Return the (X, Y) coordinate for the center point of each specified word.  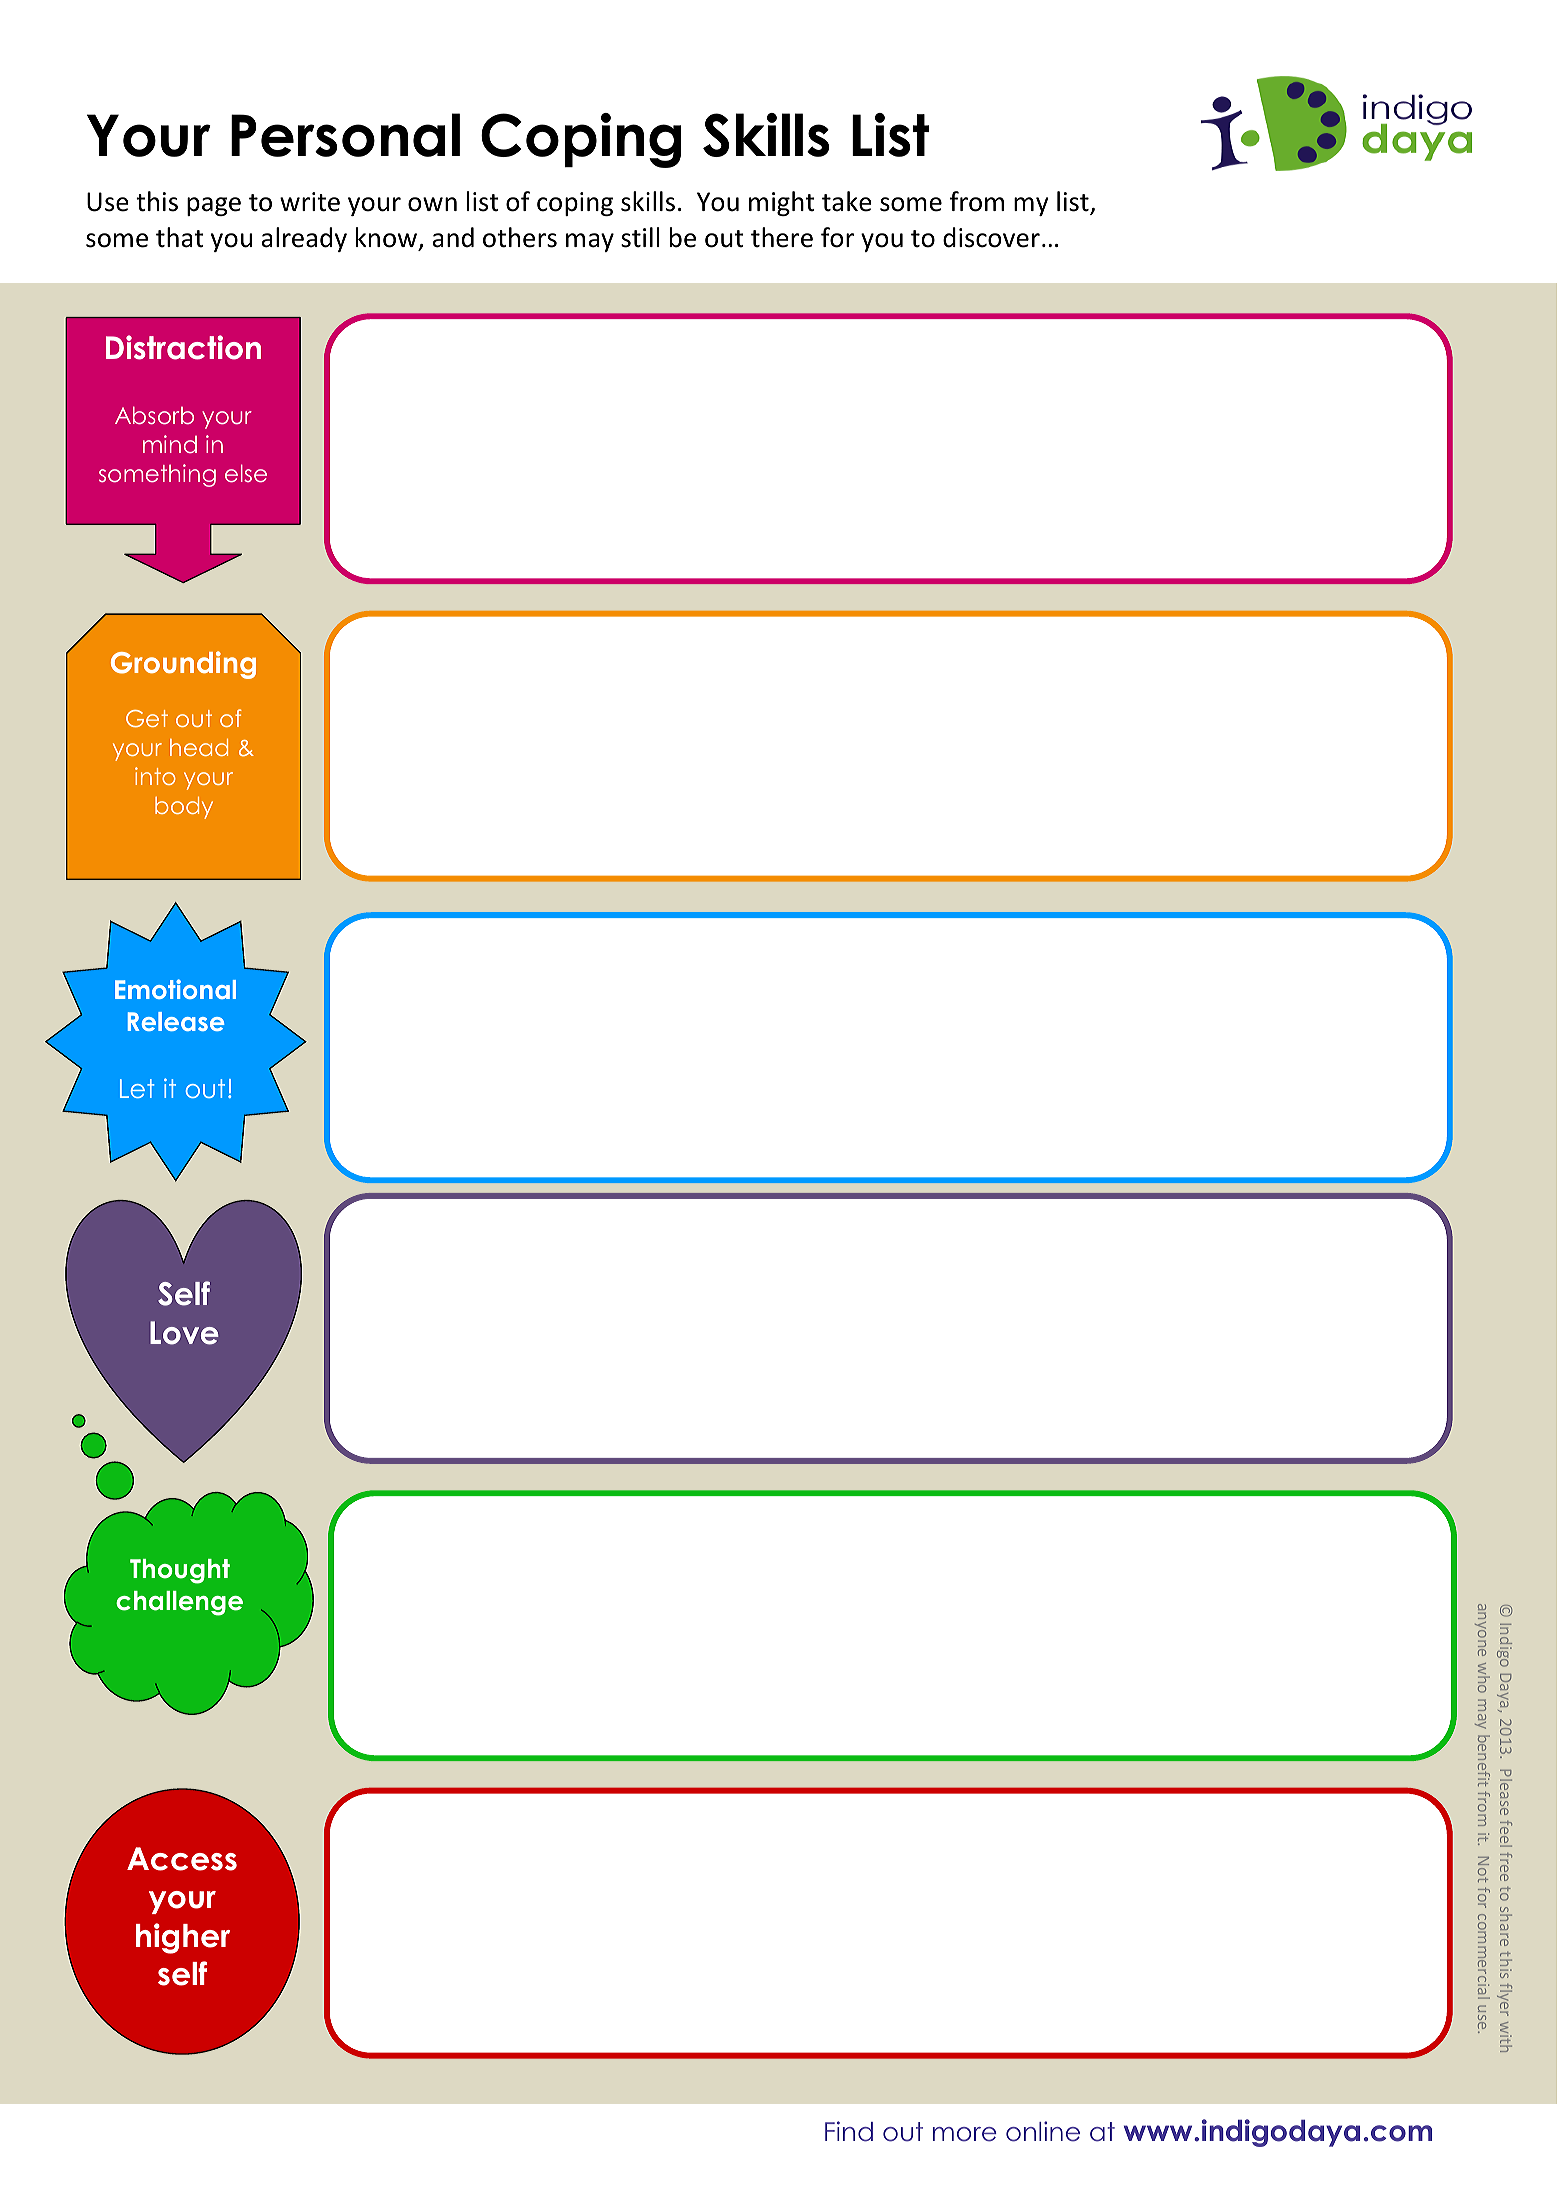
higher (183, 1938)
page (214, 206)
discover (991, 237)
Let (137, 1088)
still (640, 237)
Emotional (175, 989)
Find (849, 2131)
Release (176, 1021)
